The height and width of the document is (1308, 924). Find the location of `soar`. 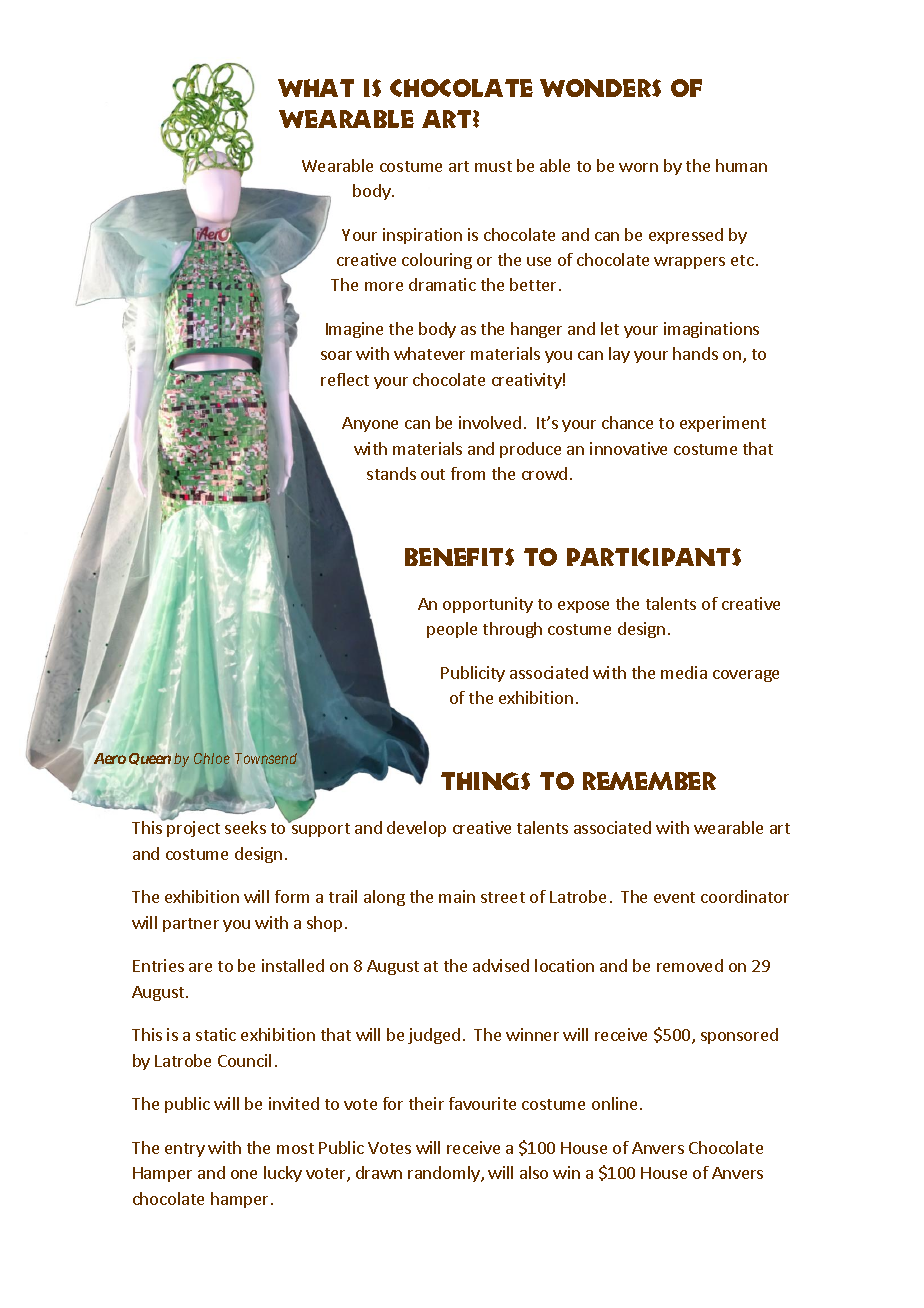

soar is located at coordinates (336, 355).
